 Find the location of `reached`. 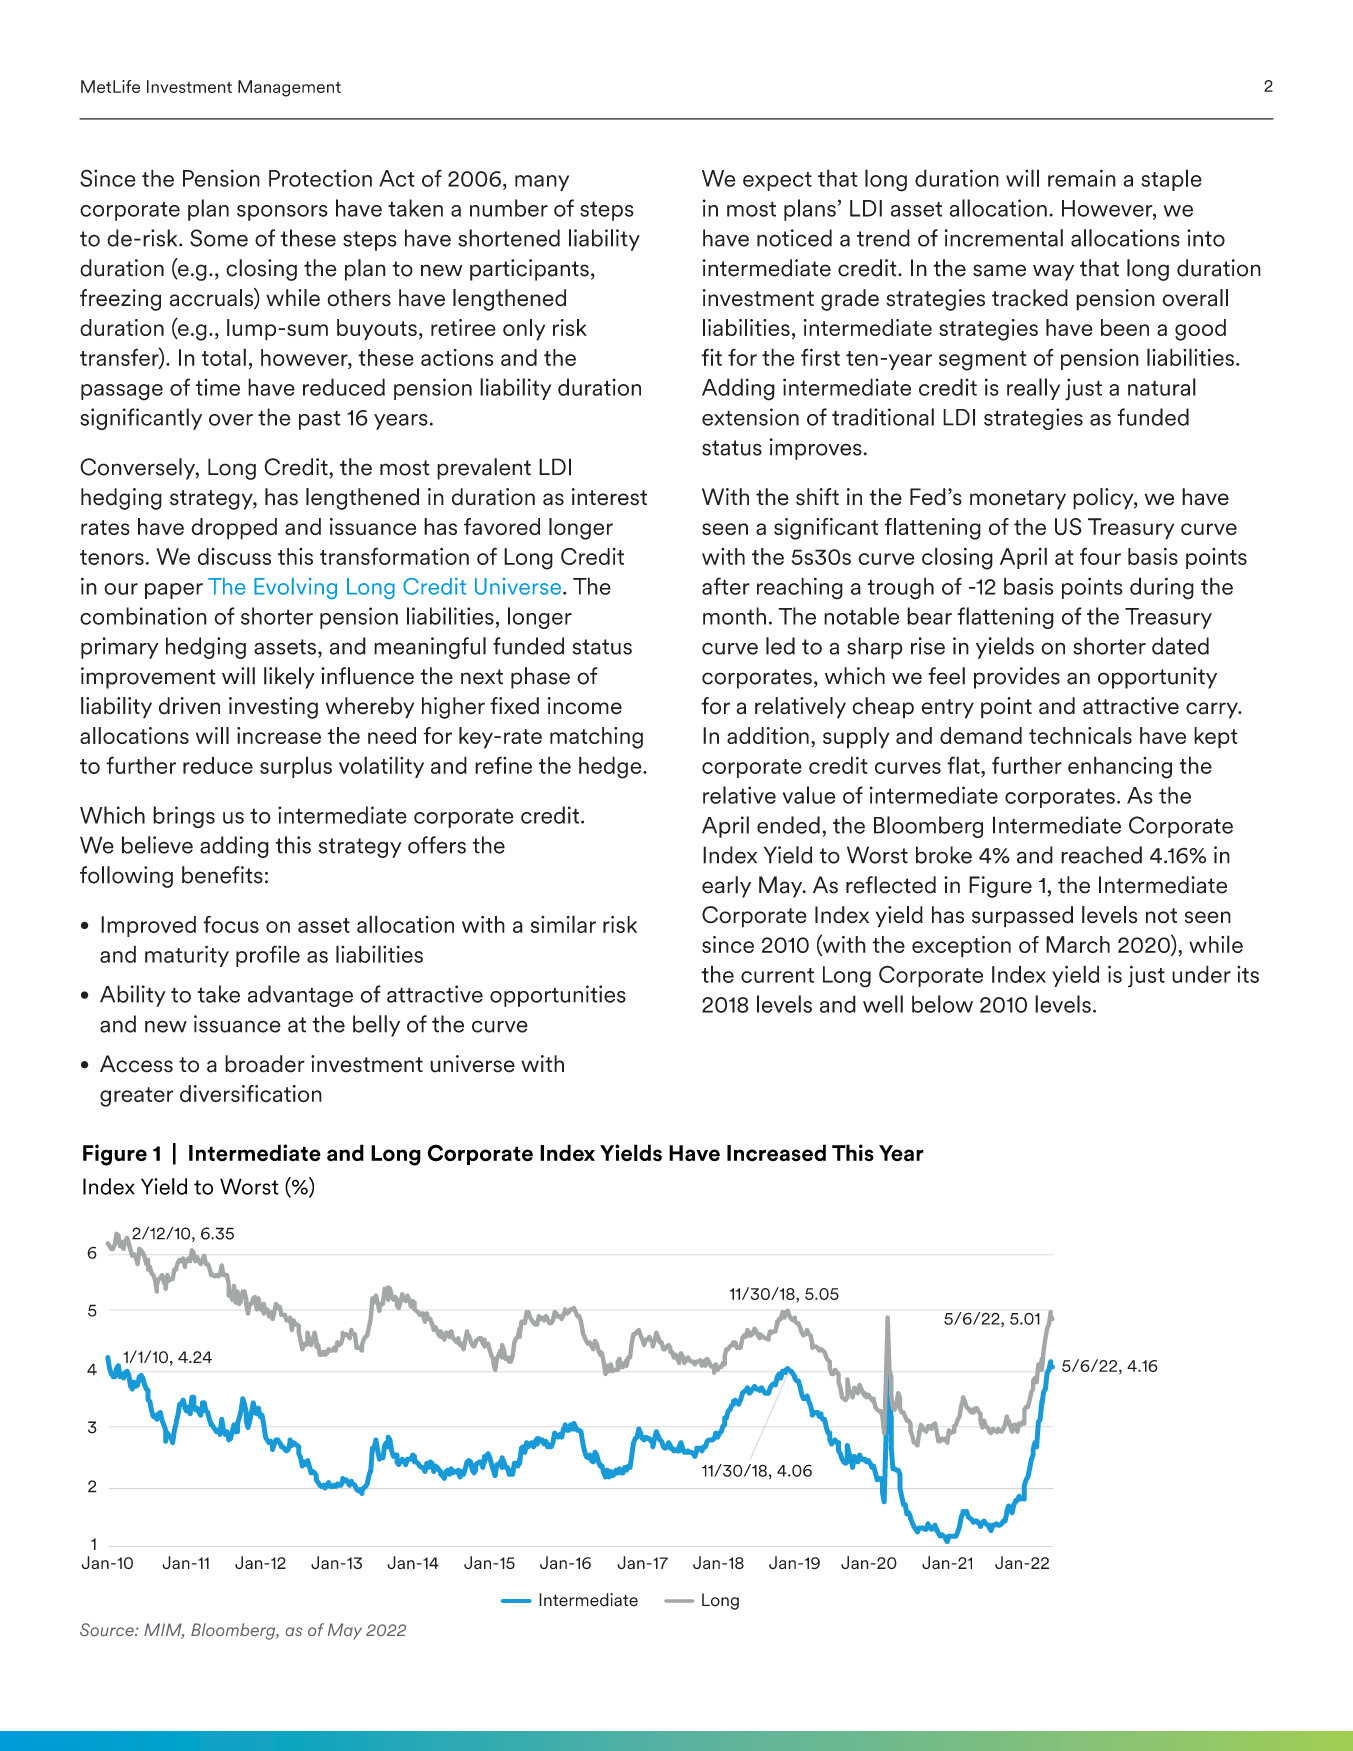

reached is located at coordinates (1101, 855).
